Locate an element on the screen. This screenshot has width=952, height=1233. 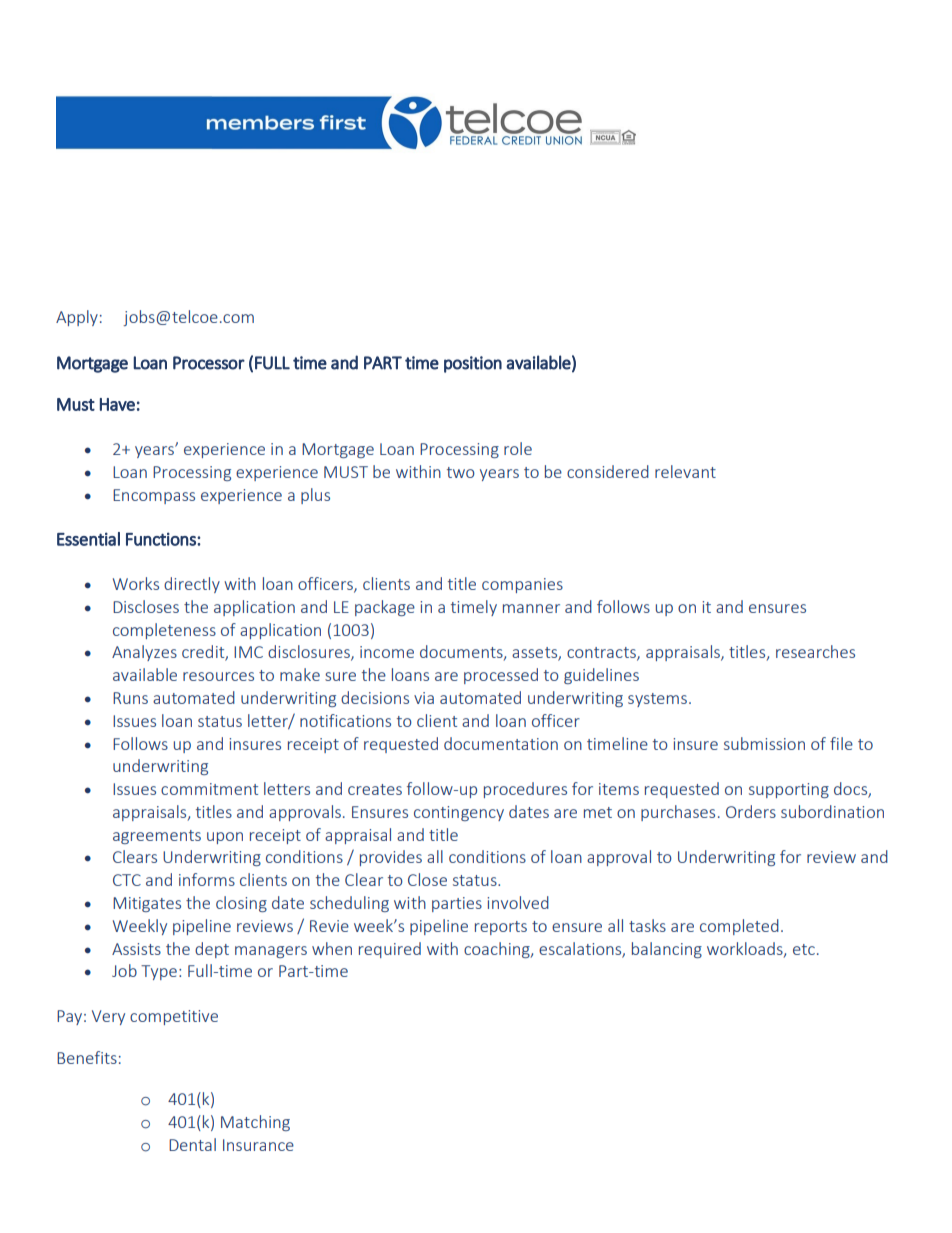
Processor is located at coordinates (209, 363).
